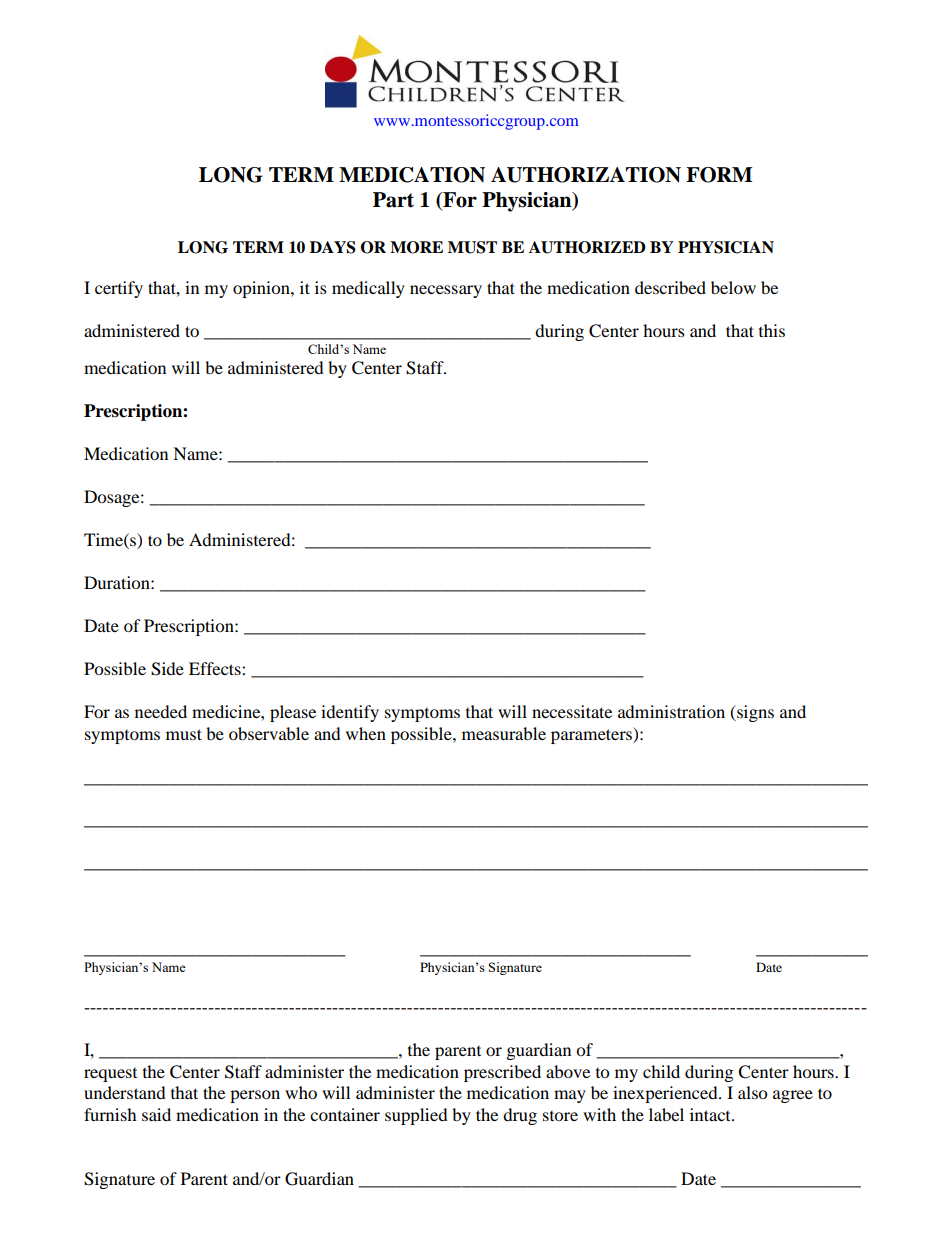 Image resolution: width=952 pixels, height=1233 pixels. I want to click on necessary, so click(446, 291).
